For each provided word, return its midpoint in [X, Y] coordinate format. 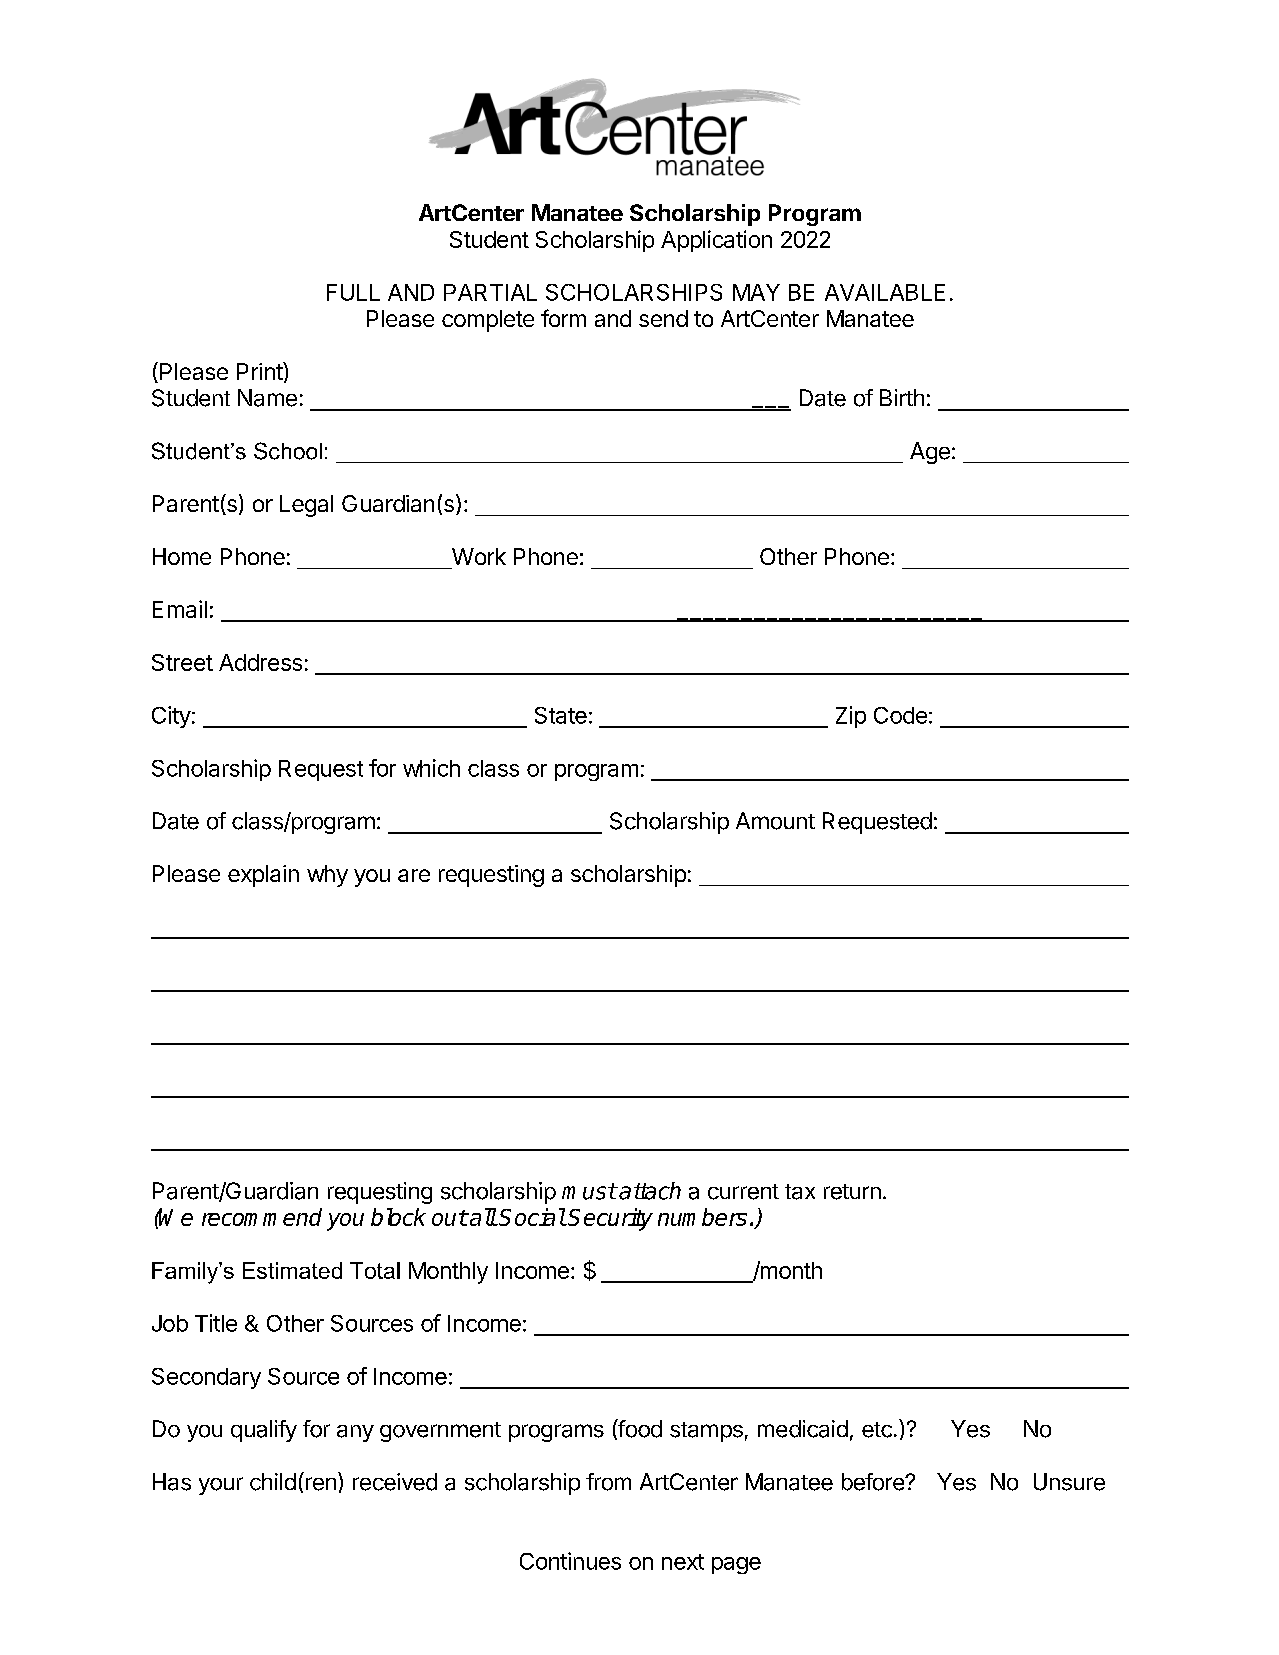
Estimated [292, 1270]
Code [900, 715]
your [221, 1486]
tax [800, 1192]
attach [649, 1191]
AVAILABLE [885, 292]
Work [479, 556]
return [852, 1192]
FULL [353, 292]
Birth [902, 397]
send [663, 318]
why [327, 876]
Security [610, 1219]
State [561, 715]
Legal [306, 506]
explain [263, 876]
